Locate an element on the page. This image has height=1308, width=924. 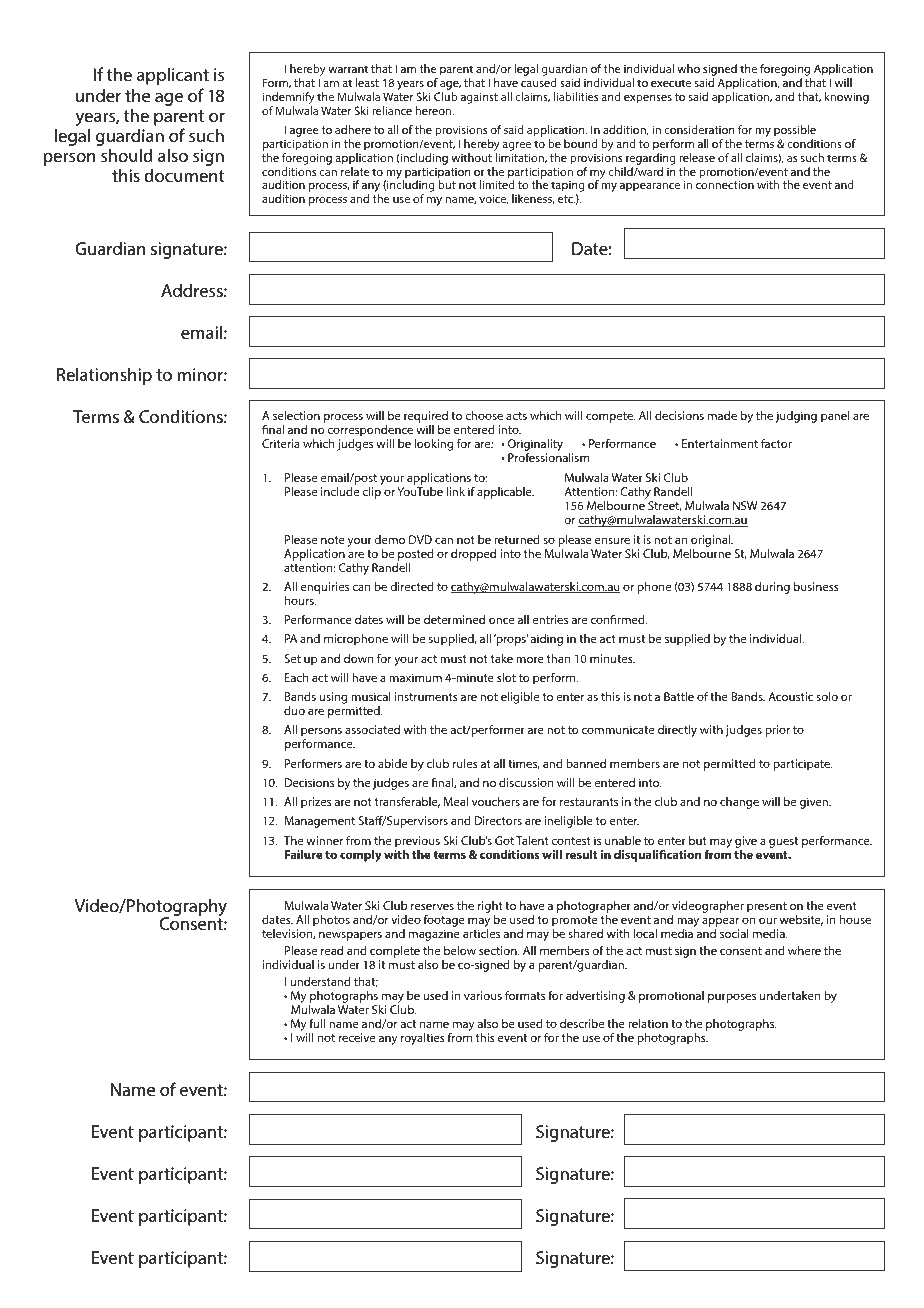
various is located at coordinates (483, 995).
